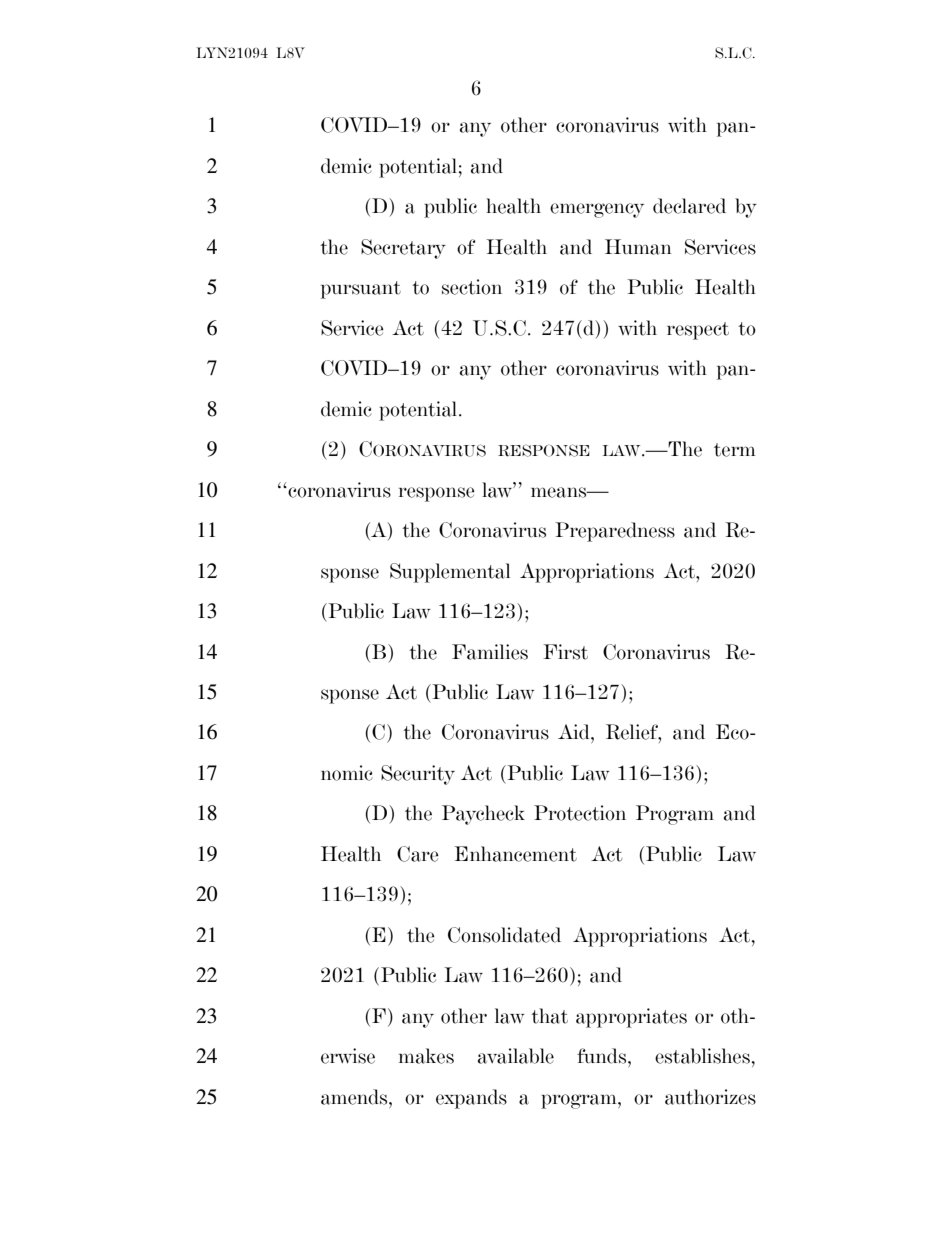 This screenshot has width=952, height=1233. Describe the element at coordinates (418, 775) in the screenshot. I see `Security` at that location.
